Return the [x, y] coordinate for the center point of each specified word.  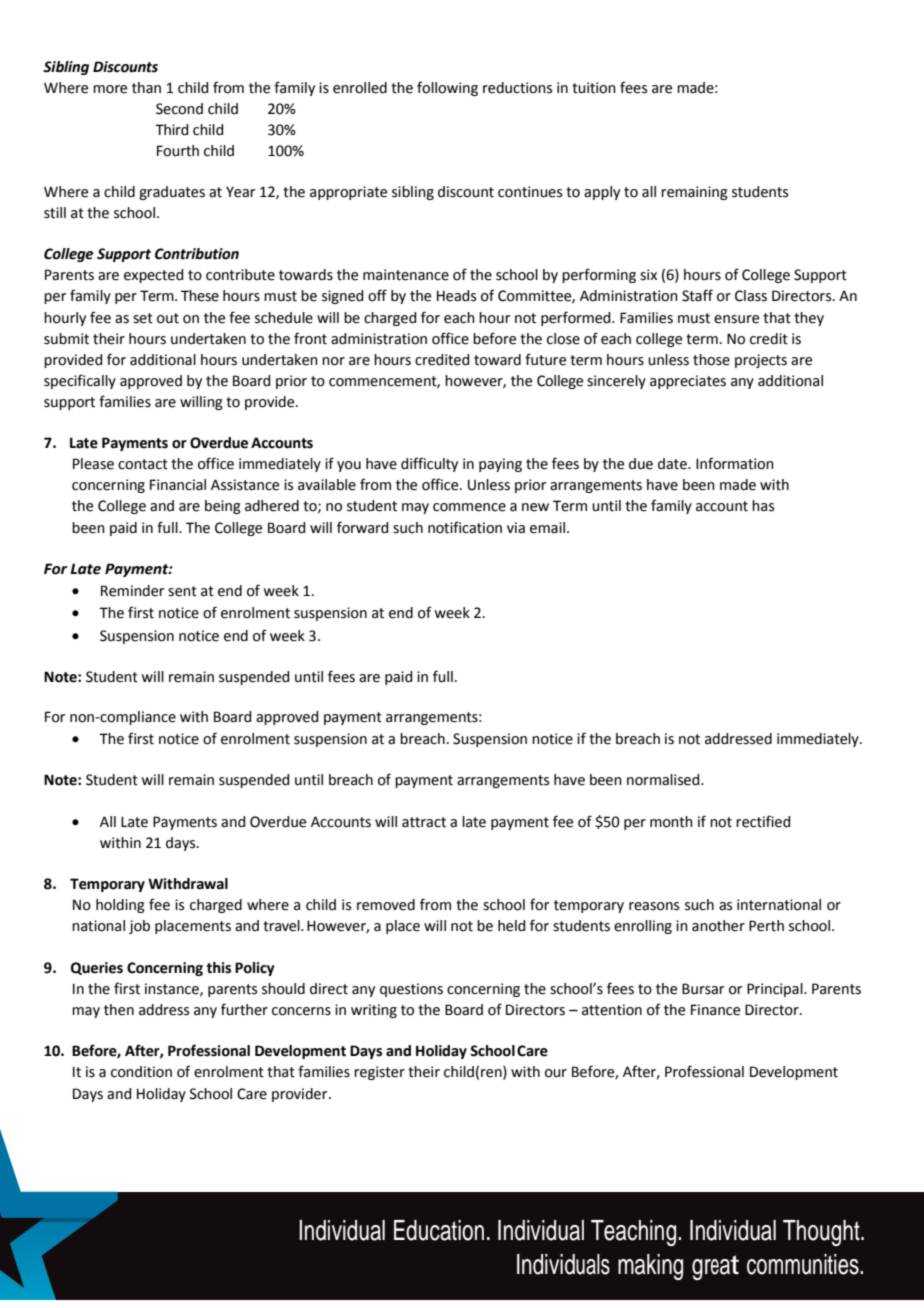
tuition [594, 88]
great [715, 1267]
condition [141, 1072]
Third [171, 130]
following [447, 88]
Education [439, 1230]
